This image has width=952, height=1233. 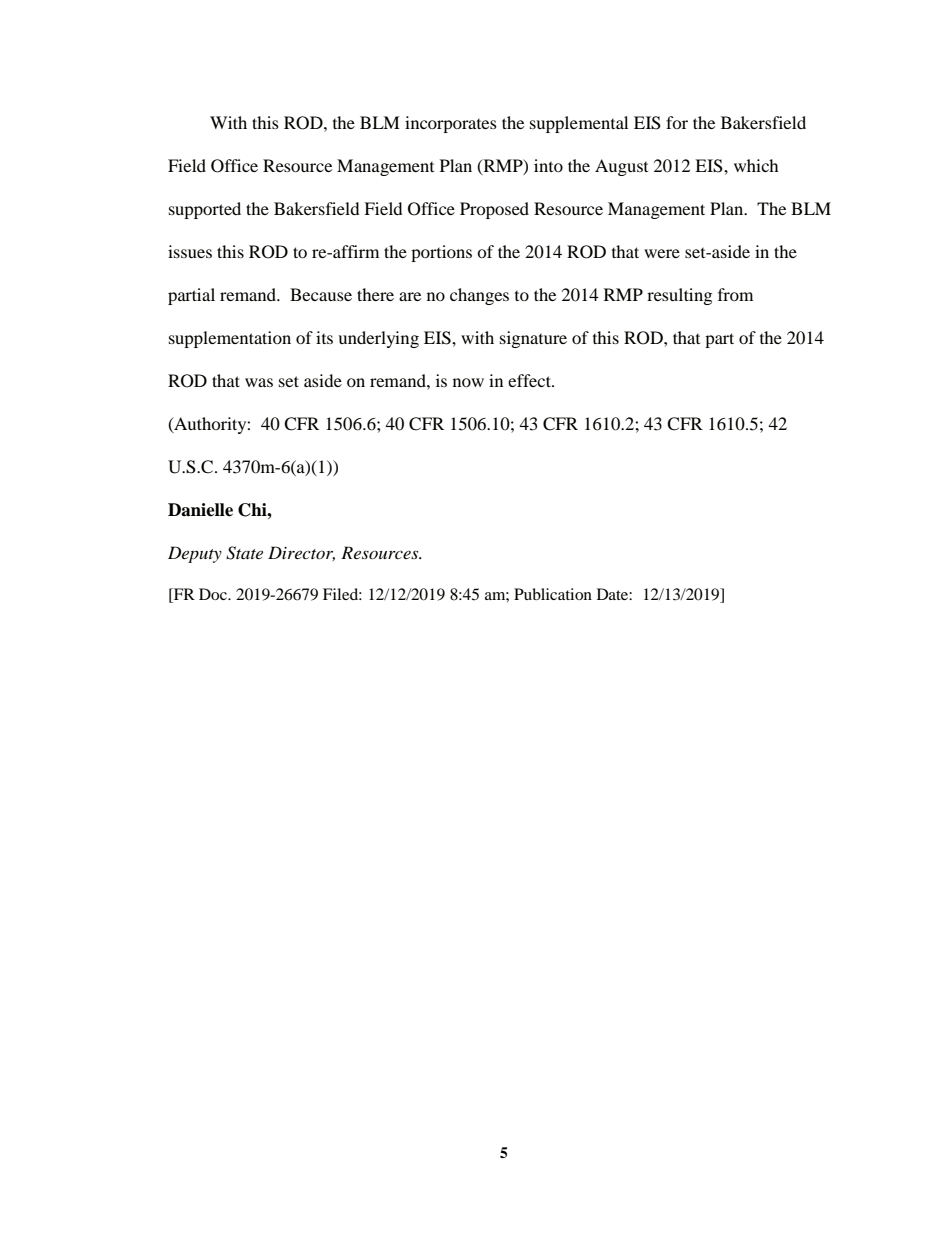 I want to click on incorporates, so click(x=451, y=124).
